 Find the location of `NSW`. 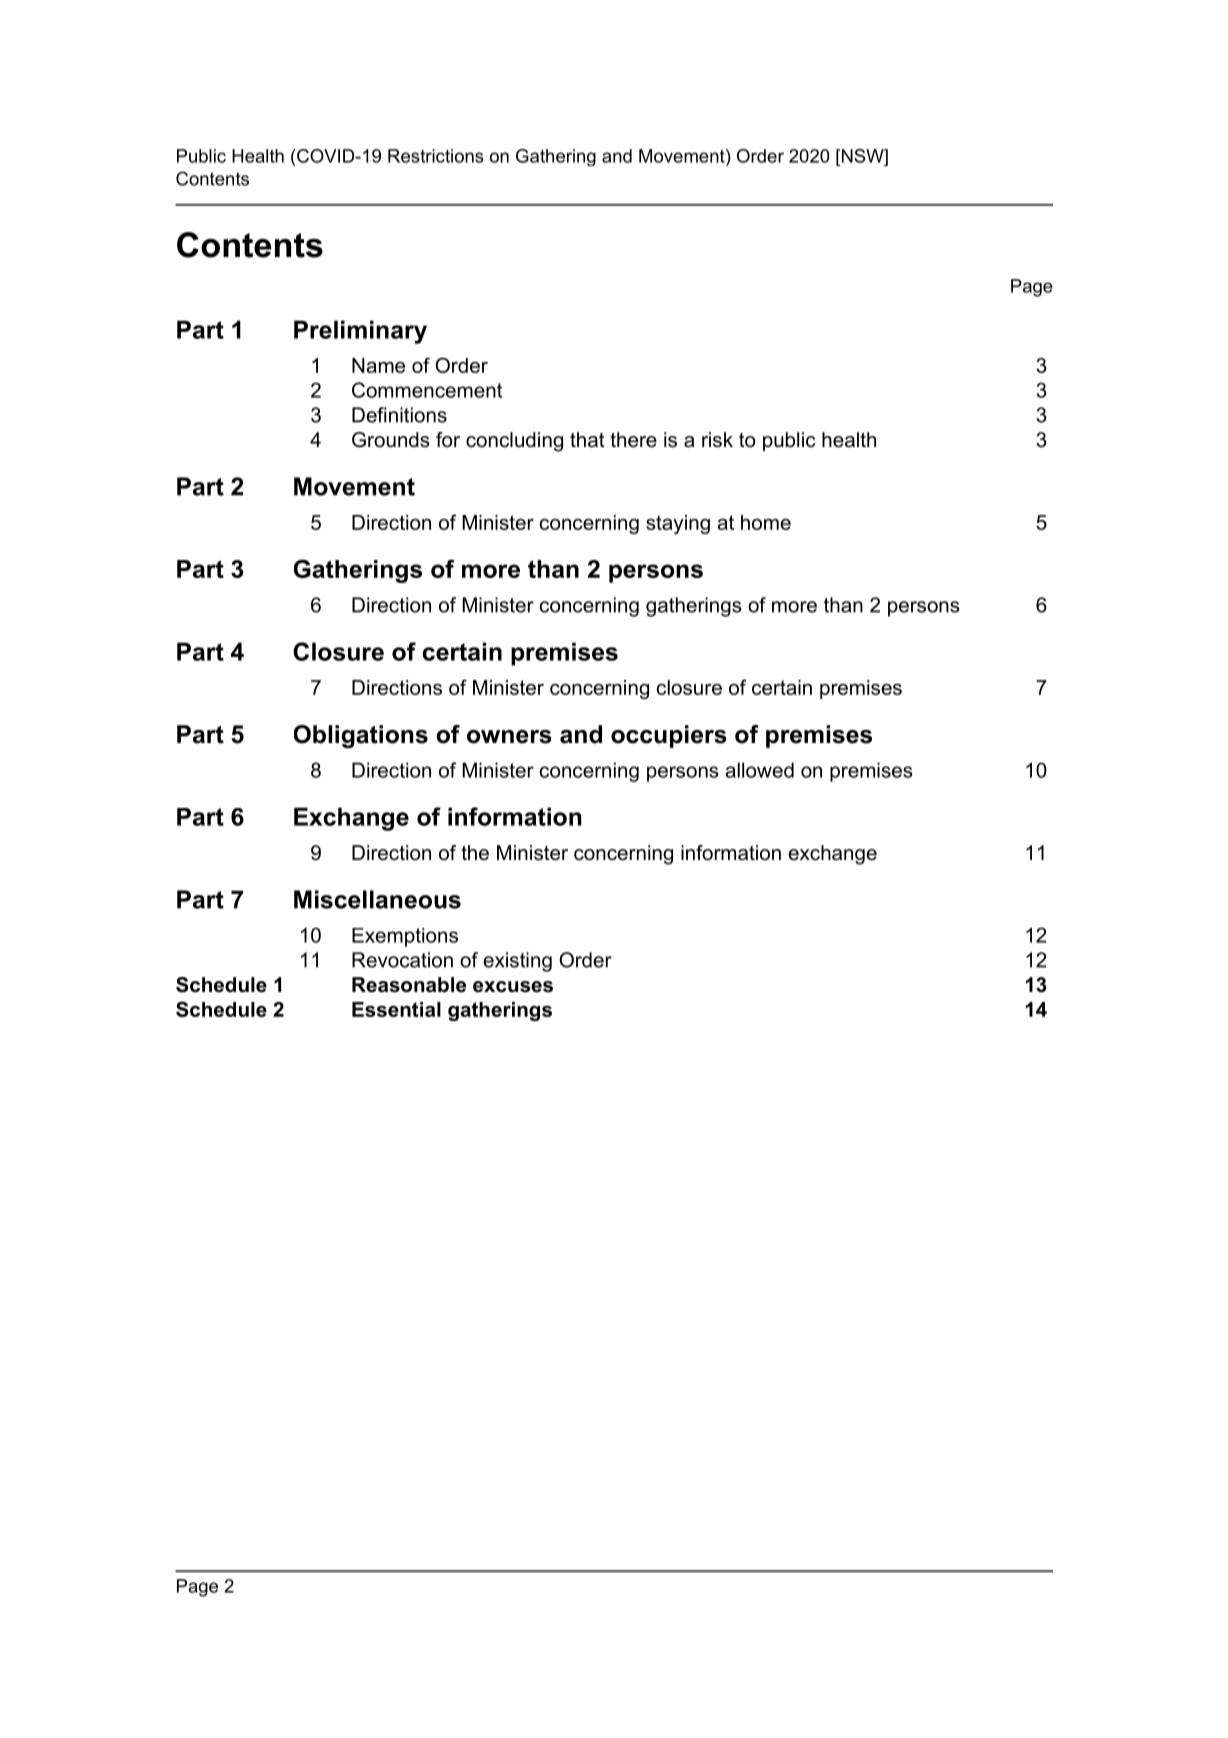

NSW is located at coordinates (862, 156).
